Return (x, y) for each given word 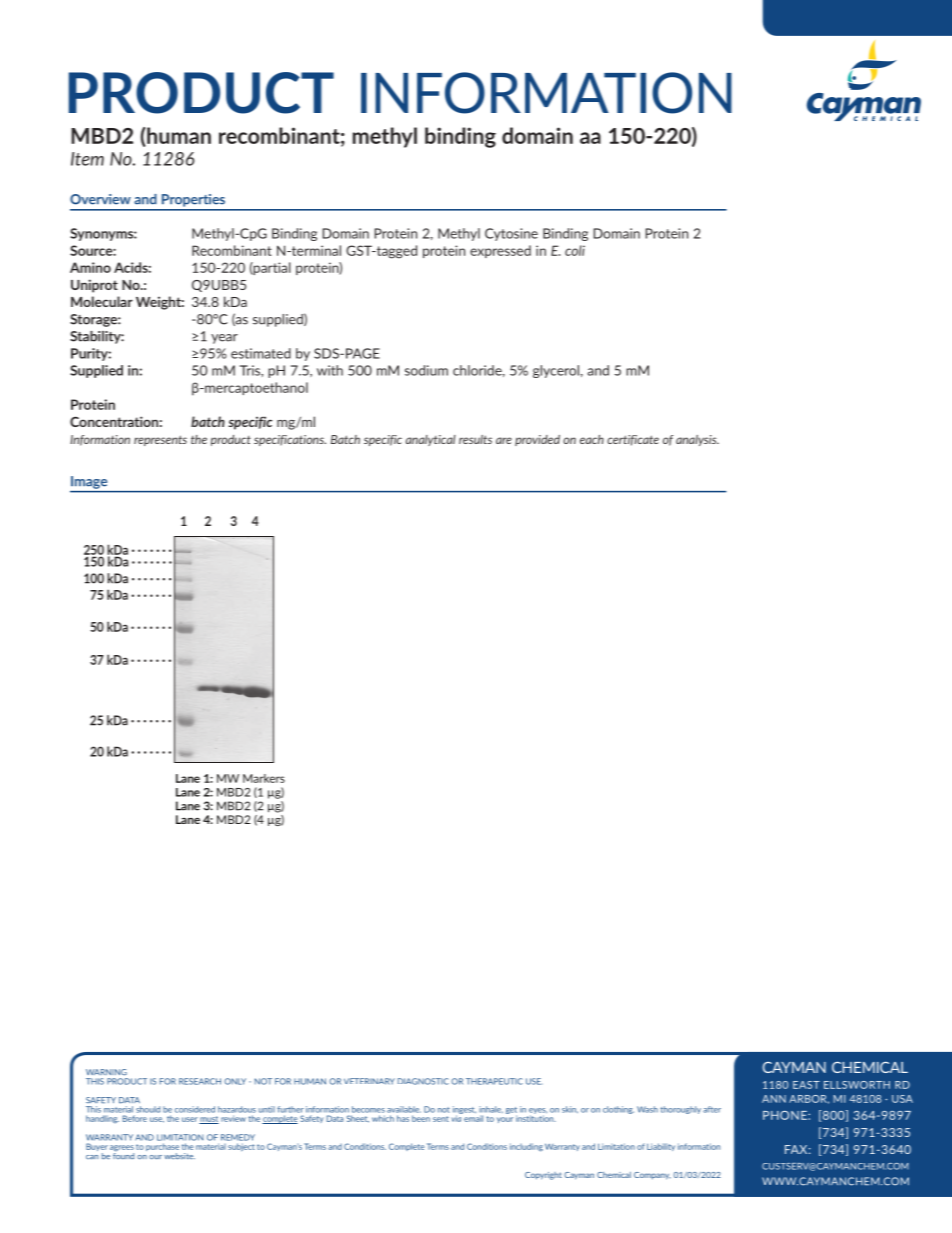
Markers (264, 778)
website (179, 1156)
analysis (697, 440)
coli (575, 250)
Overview (100, 199)
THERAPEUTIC (494, 1081)
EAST (806, 1085)
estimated (261, 353)
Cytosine (511, 234)
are (504, 440)
